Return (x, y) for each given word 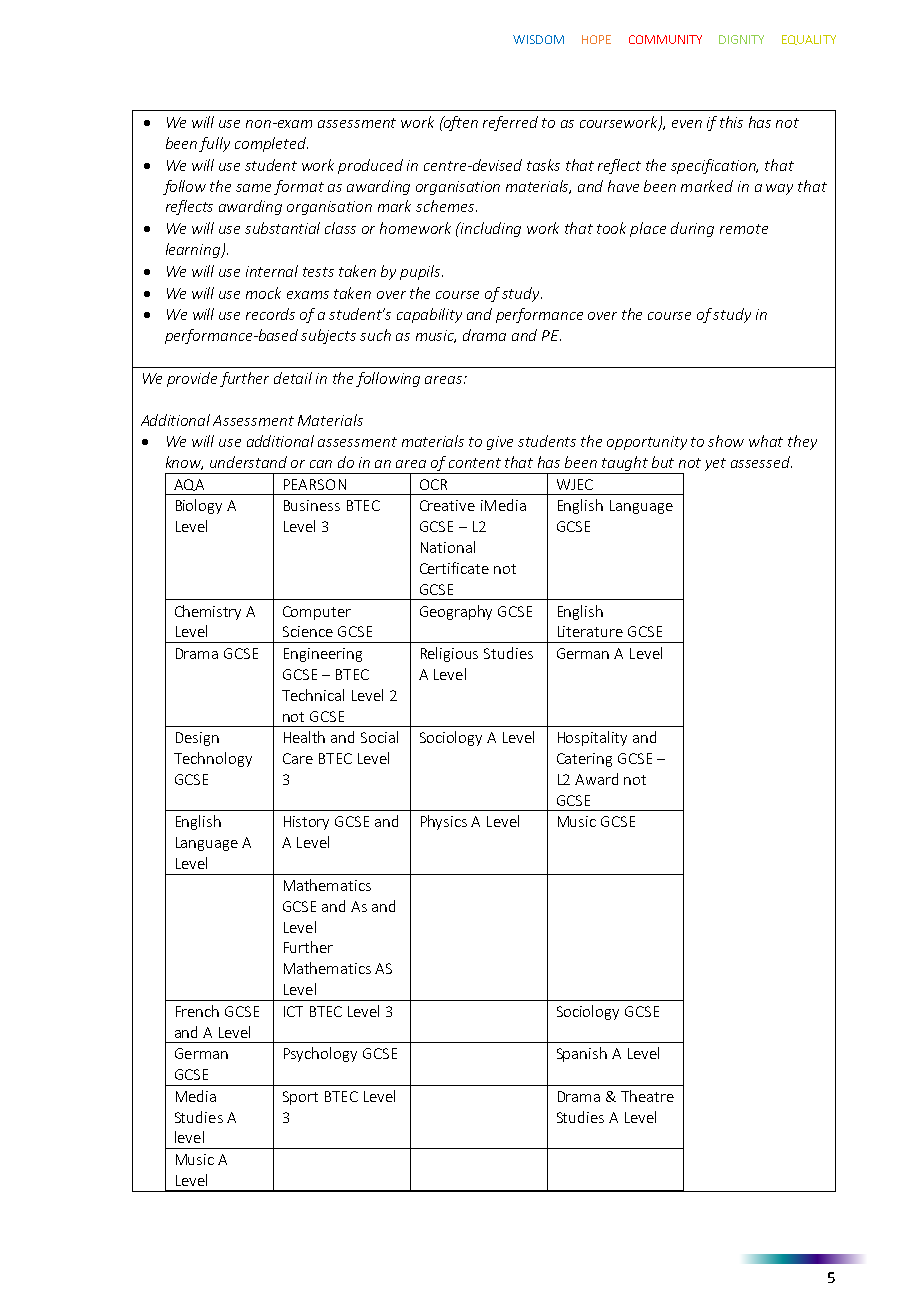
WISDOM (538, 39)
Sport (300, 1098)
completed (271, 144)
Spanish (582, 1054)
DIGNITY (741, 39)
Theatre (647, 1096)
